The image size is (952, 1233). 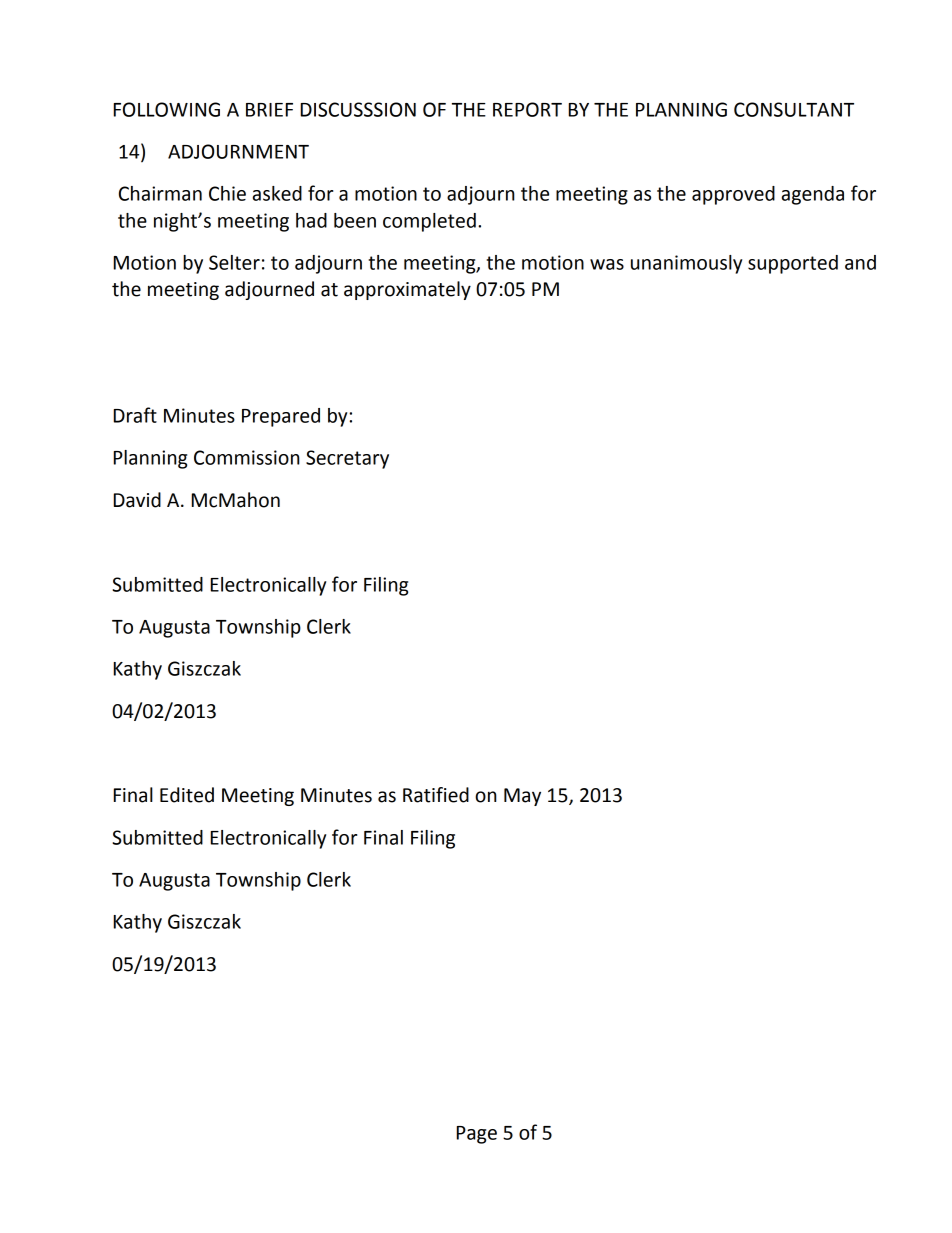 I want to click on CONSULTANT, so click(x=794, y=109).
